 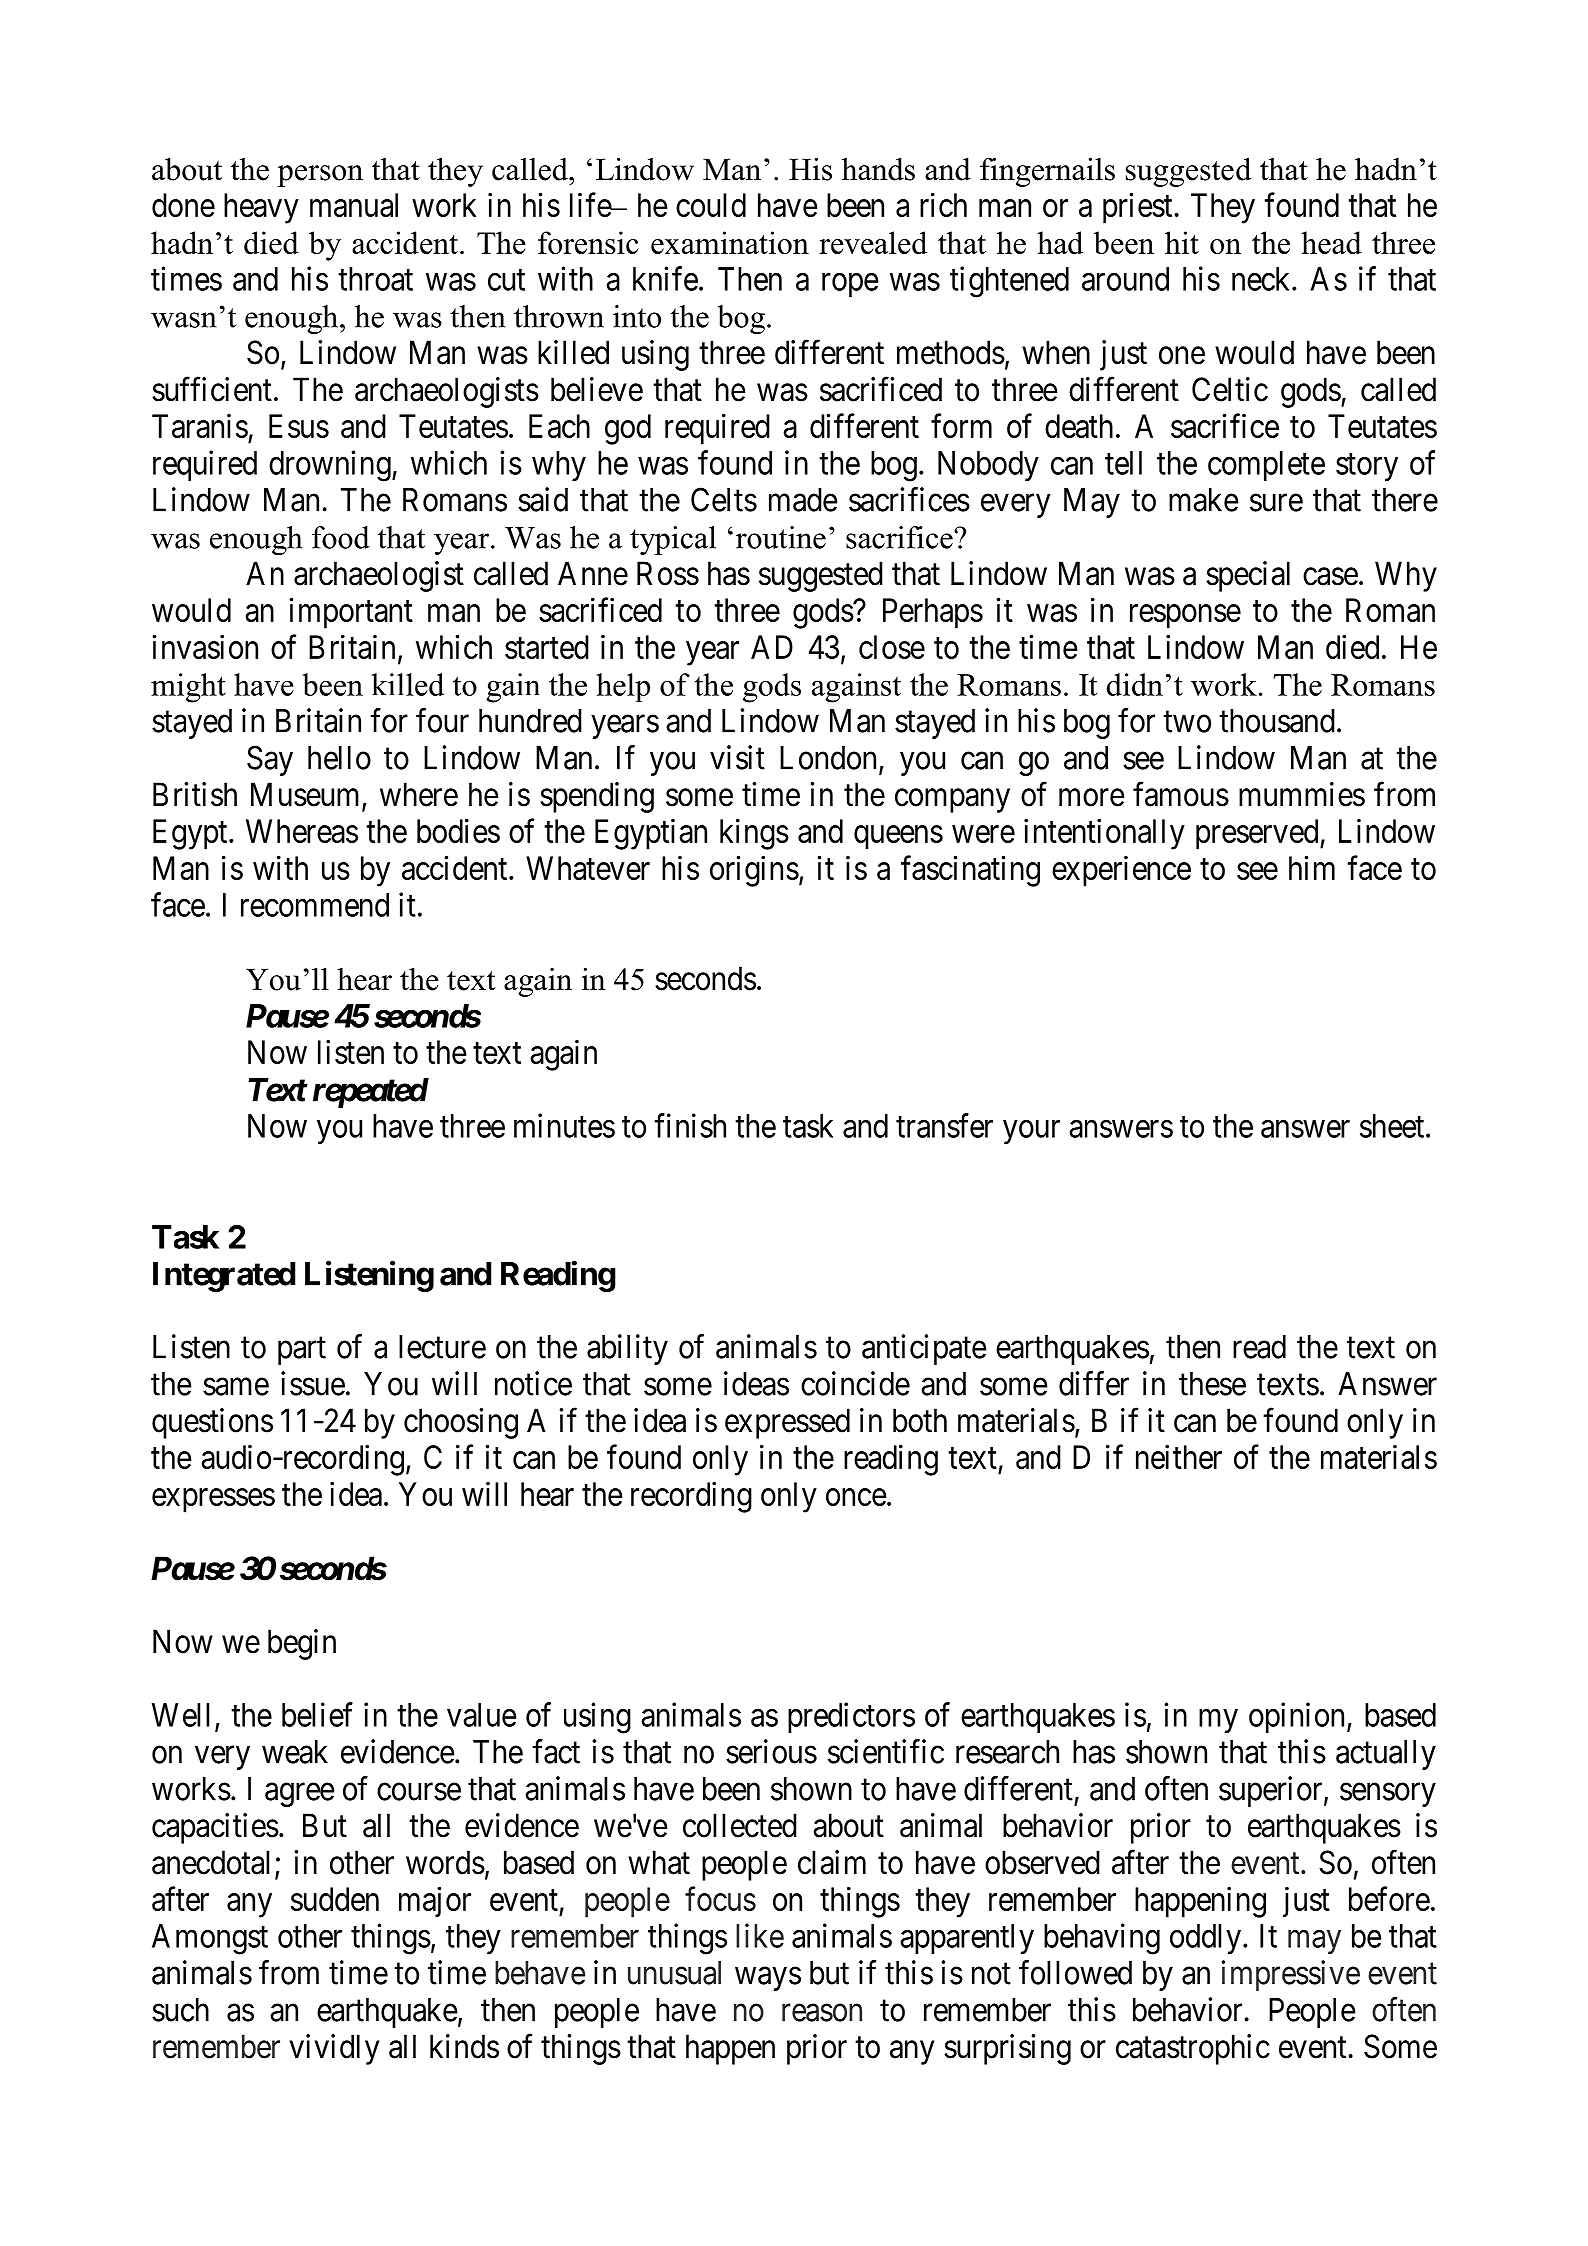 I want to click on neck, so click(x=1262, y=279).
